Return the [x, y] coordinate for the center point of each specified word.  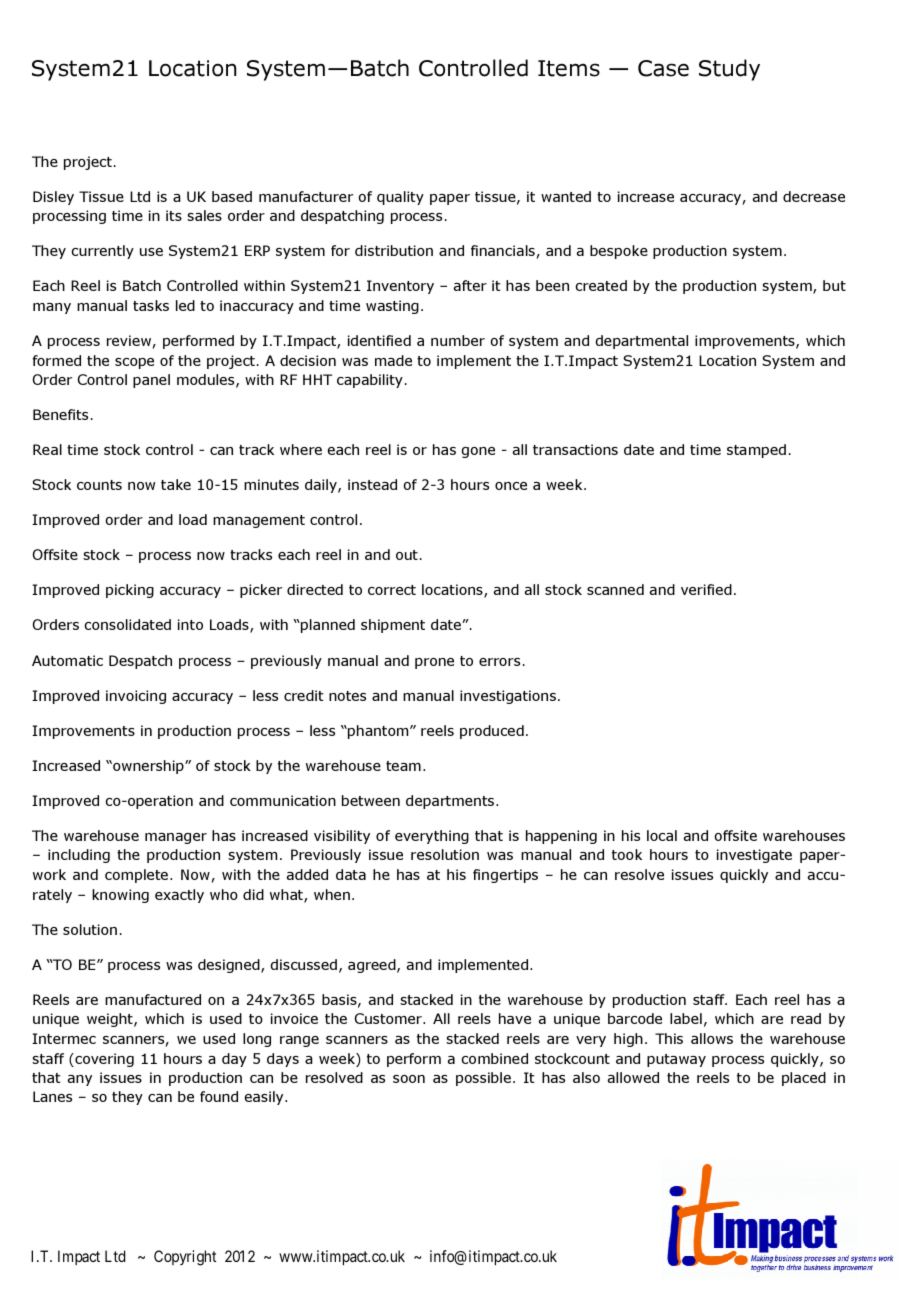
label [686, 1018]
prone [434, 663]
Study [729, 70]
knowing [120, 896]
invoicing [136, 697]
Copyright [185, 1258]
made [393, 360]
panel [151, 381]
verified [706, 589]
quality [400, 198]
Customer [389, 1018]
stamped [756, 451]
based [232, 196]
